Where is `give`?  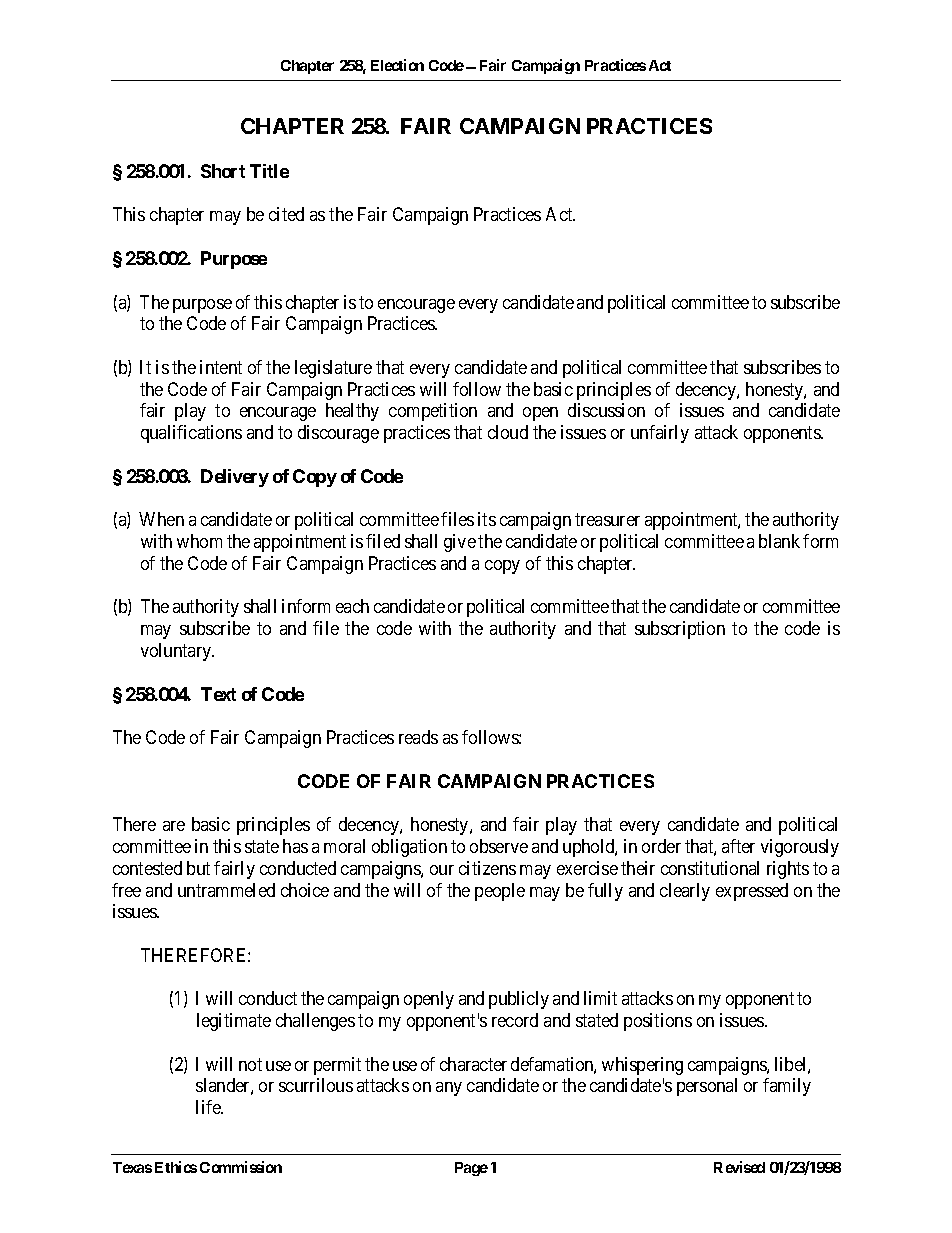
give is located at coordinates (460, 543).
